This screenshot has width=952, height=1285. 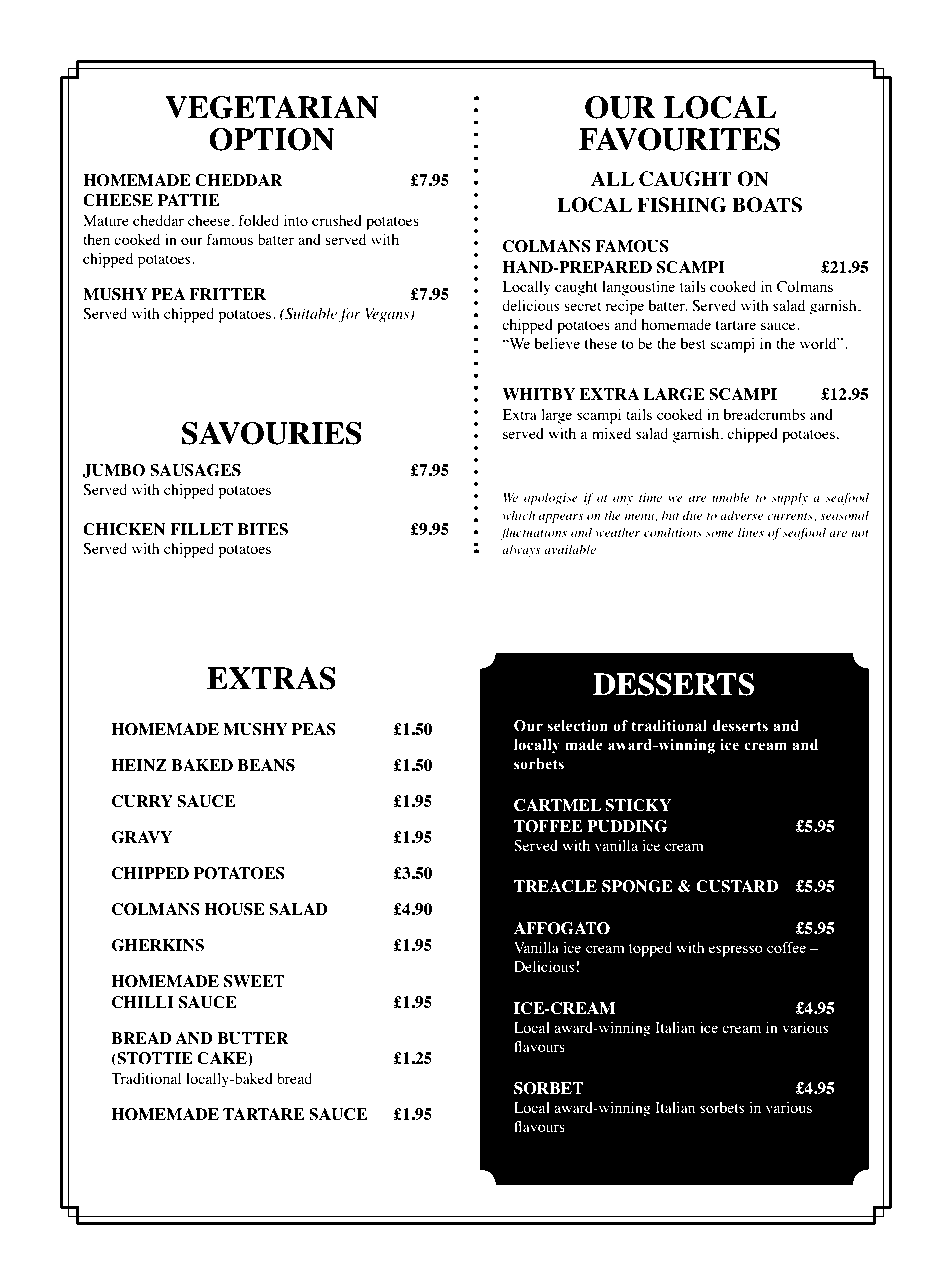 What do you see at coordinates (139, 765) in the screenshot?
I see `HEINZ` at bounding box center [139, 765].
